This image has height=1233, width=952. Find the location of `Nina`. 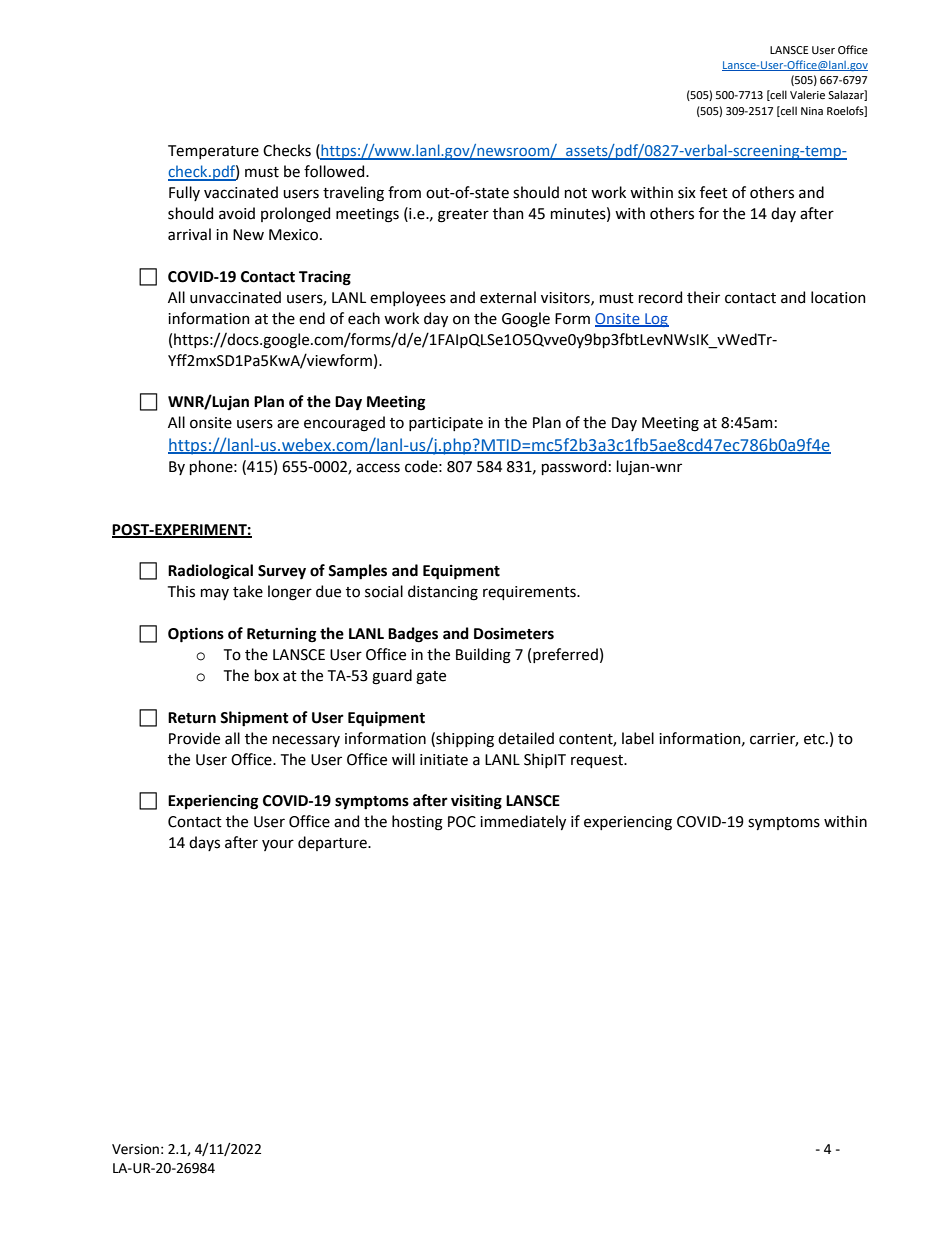

Nina is located at coordinates (812, 111).
